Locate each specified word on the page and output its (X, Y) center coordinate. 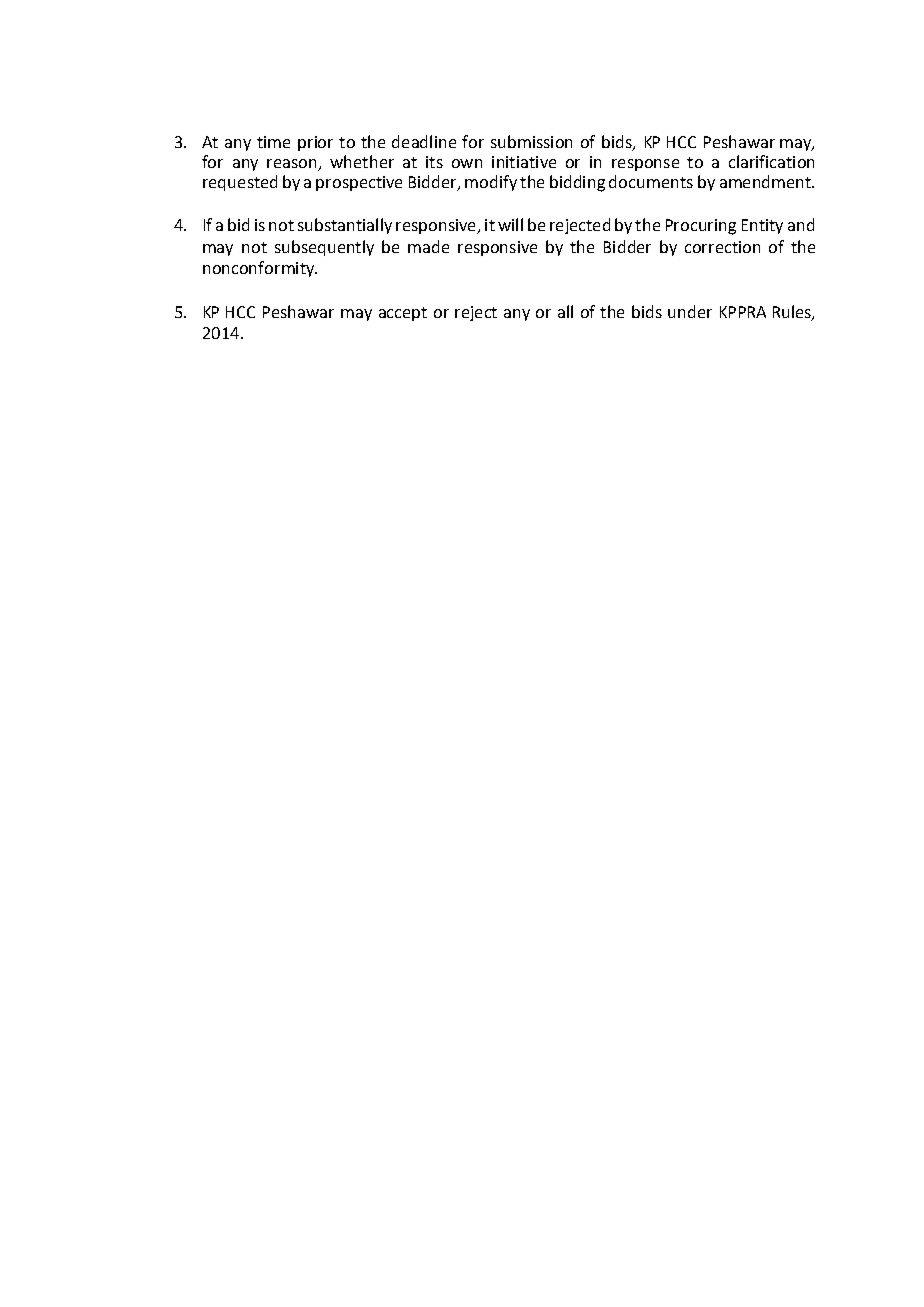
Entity (762, 226)
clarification (771, 161)
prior (315, 143)
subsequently (324, 248)
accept (403, 314)
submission (531, 141)
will (510, 224)
